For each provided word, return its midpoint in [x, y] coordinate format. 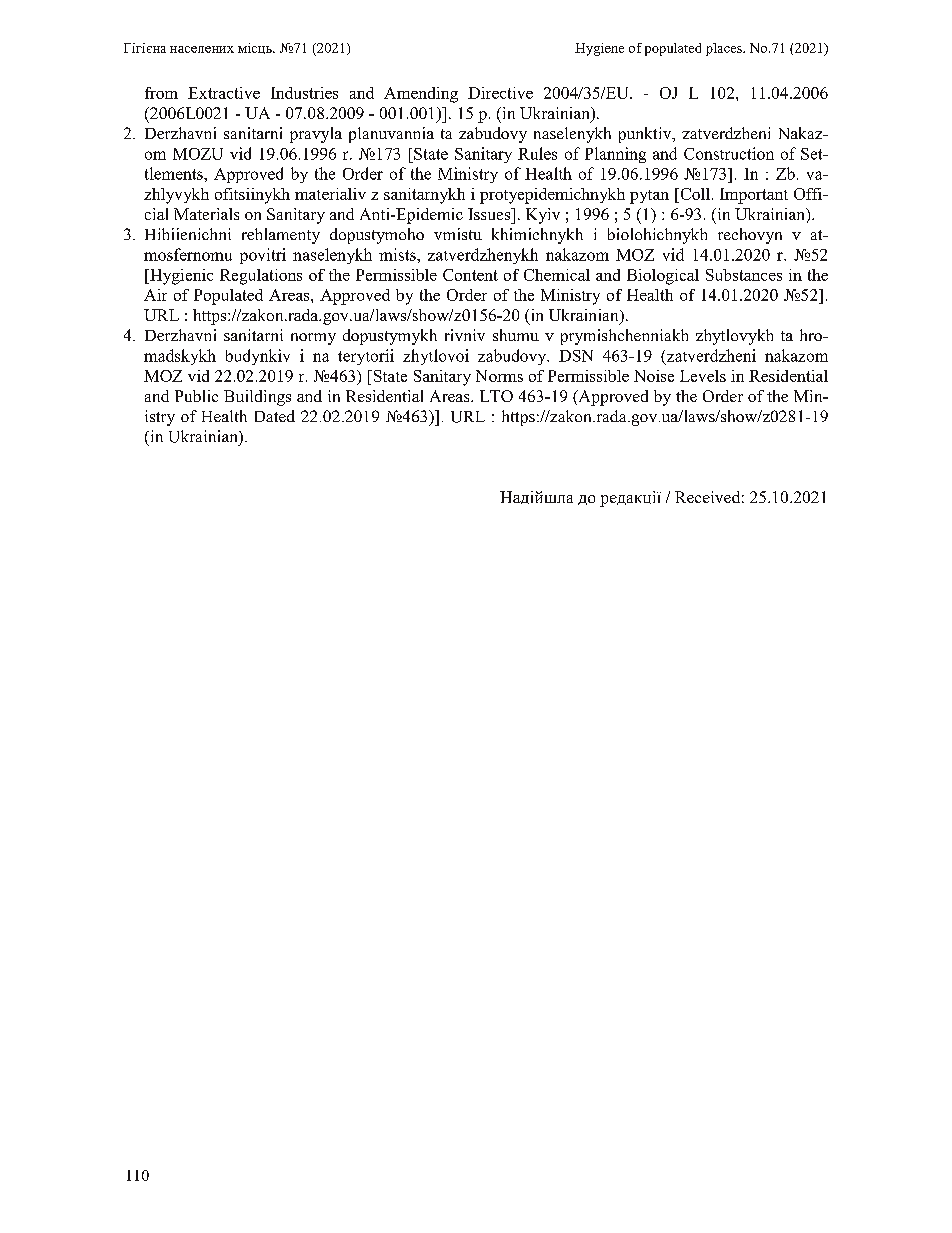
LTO [496, 396]
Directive [500, 93]
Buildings [257, 398]
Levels [703, 376]
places [725, 49]
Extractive [224, 93]
